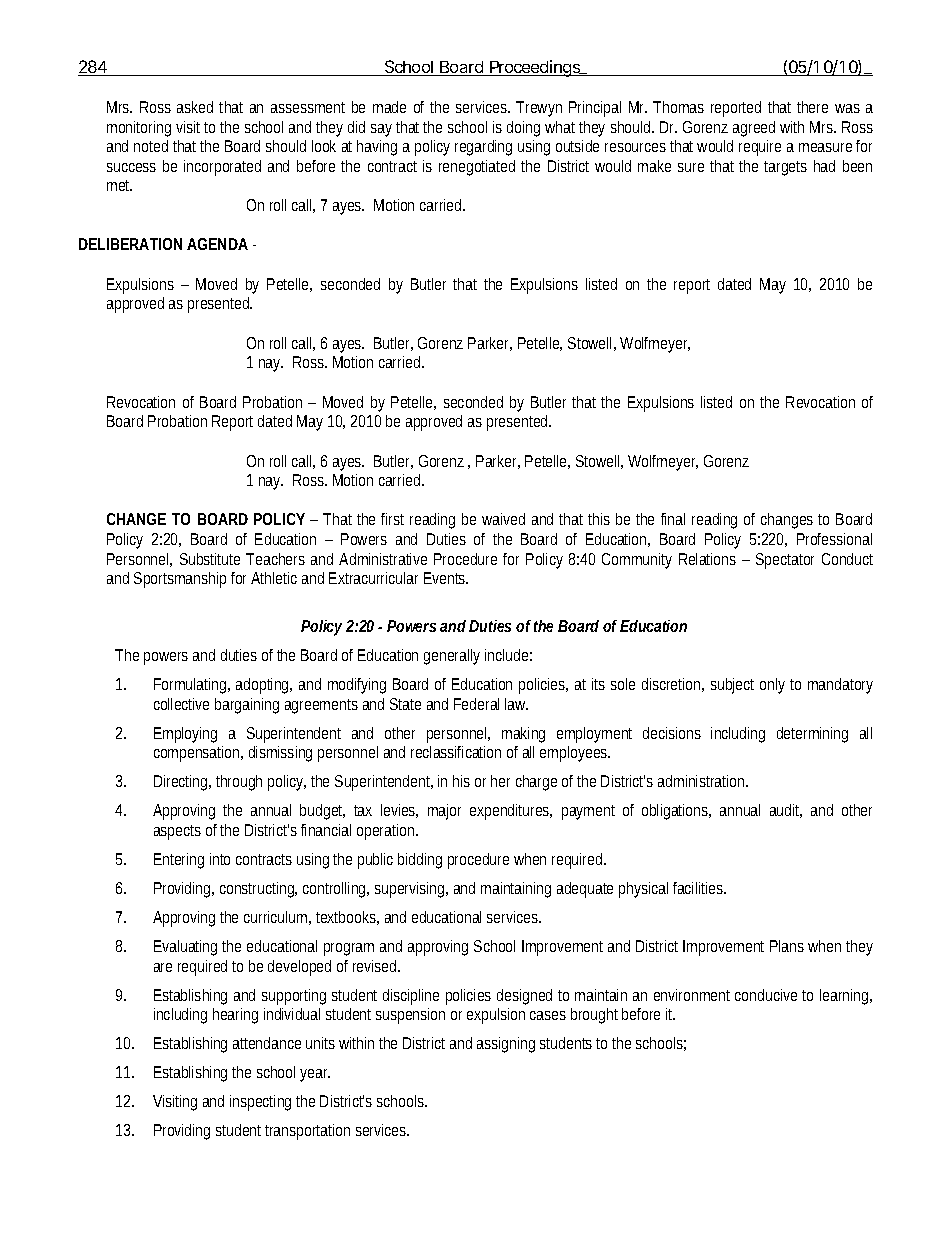 The image size is (952, 1233). What do you see at coordinates (506, 1045) in the screenshot?
I see `assigning` at bounding box center [506, 1045].
